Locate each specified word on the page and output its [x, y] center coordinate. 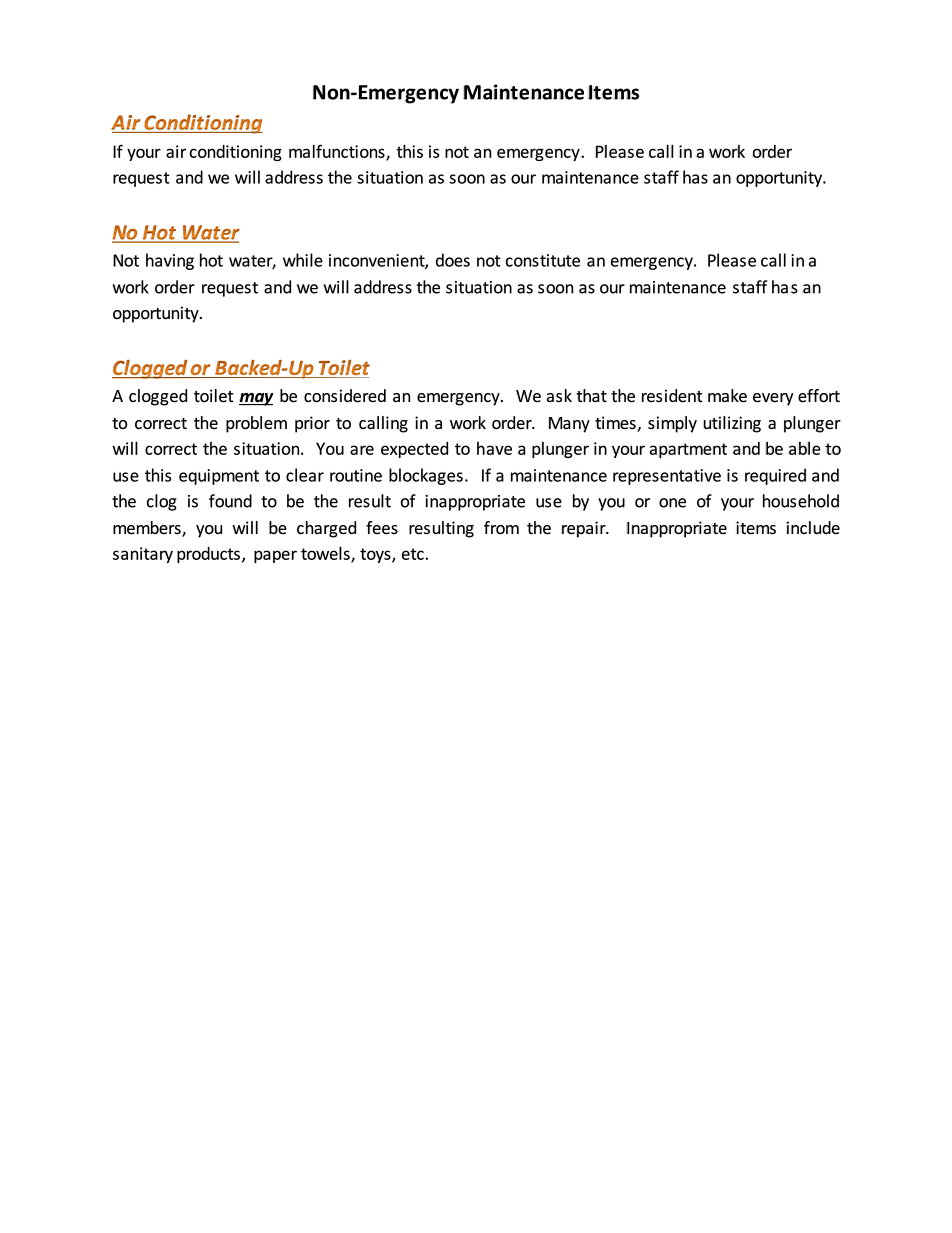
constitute [543, 260]
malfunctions [338, 152]
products [208, 555]
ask [559, 396]
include [813, 528]
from [501, 528]
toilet [214, 396]
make [727, 396]
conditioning [235, 153]
